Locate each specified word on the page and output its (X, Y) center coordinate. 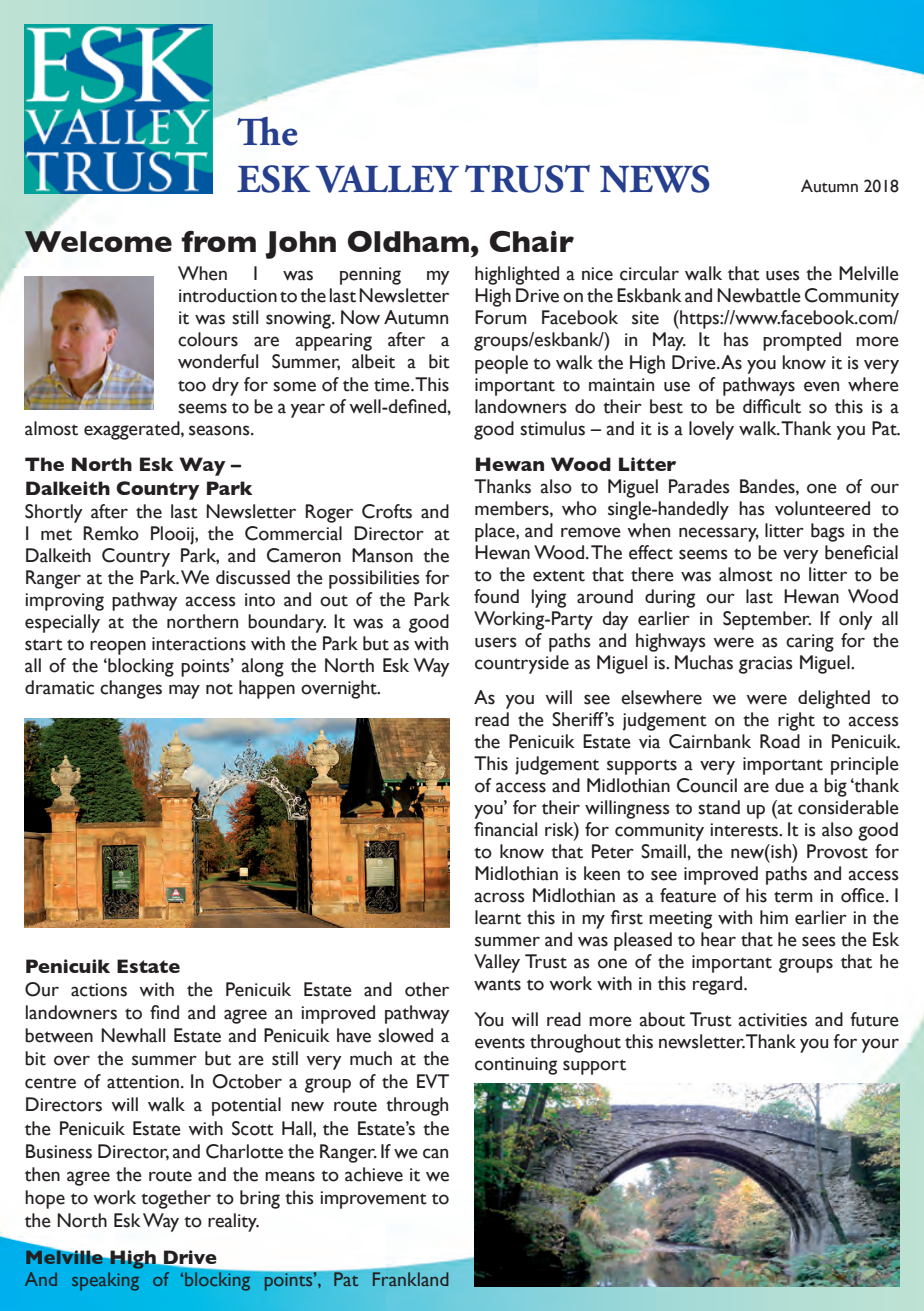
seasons (220, 430)
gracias (766, 665)
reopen (118, 647)
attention (143, 1082)
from (218, 241)
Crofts (387, 511)
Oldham (408, 241)
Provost (837, 851)
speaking (105, 1281)
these (174, 912)
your (880, 1045)
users (496, 642)
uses (783, 275)
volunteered (822, 508)
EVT (433, 1081)
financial (505, 829)
